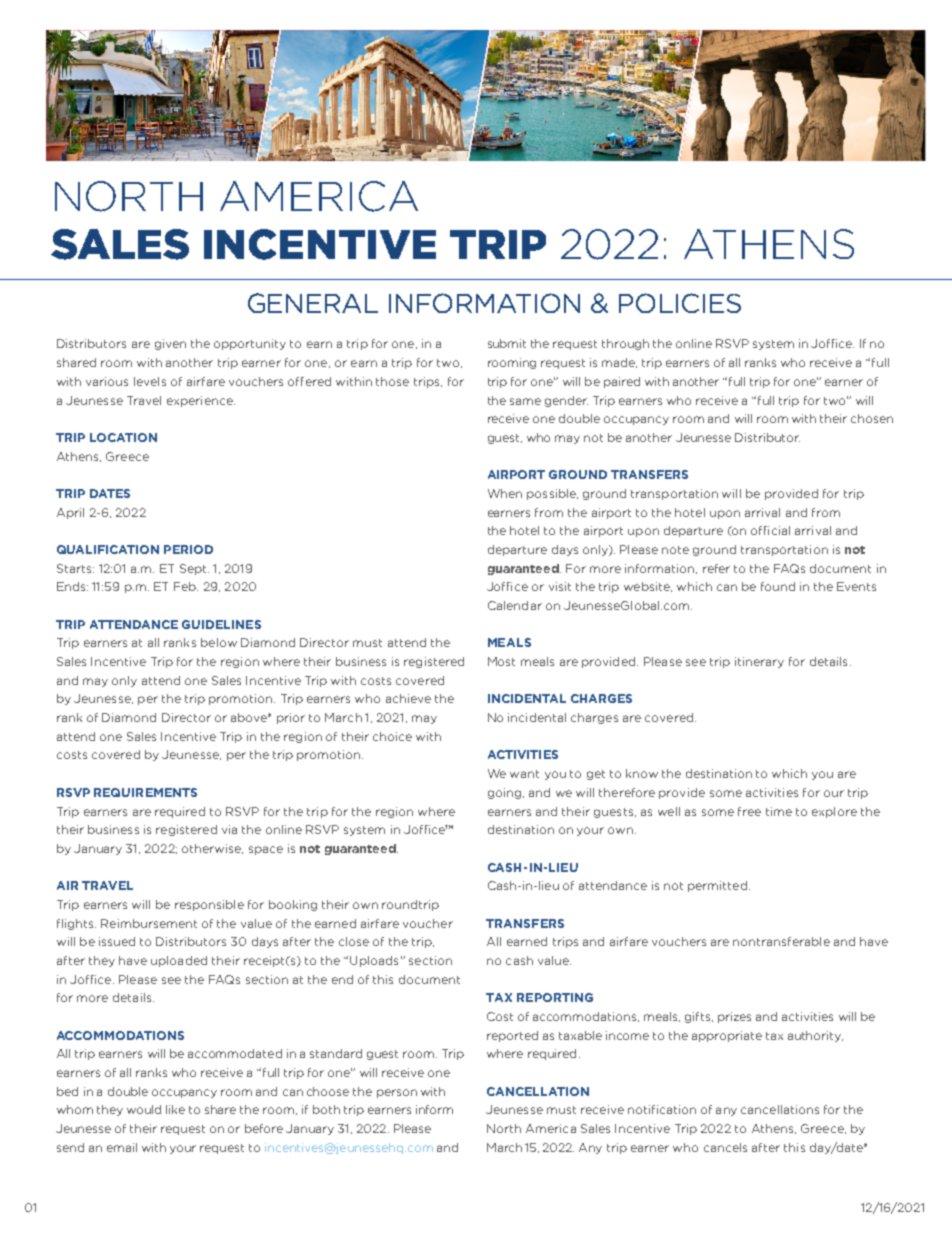  I want to click on found, so click(778, 586).
